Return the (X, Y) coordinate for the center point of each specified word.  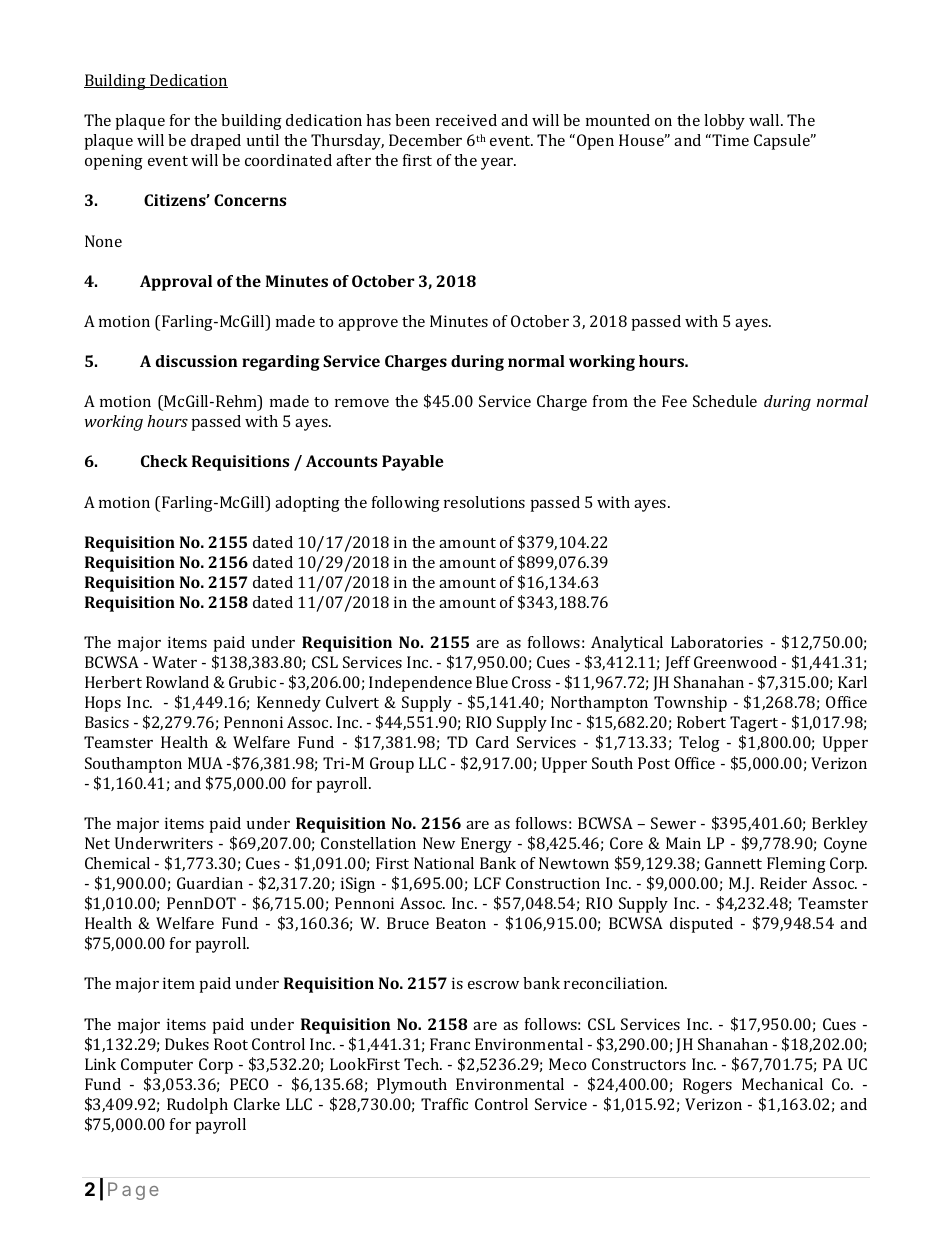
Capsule (783, 142)
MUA (205, 763)
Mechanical (782, 1084)
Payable (413, 463)
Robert (701, 722)
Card (492, 742)
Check (164, 461)
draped (216, 142)
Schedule (725, 401)
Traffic (444, 1104)
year (498, 164)
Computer (157, 1066)
